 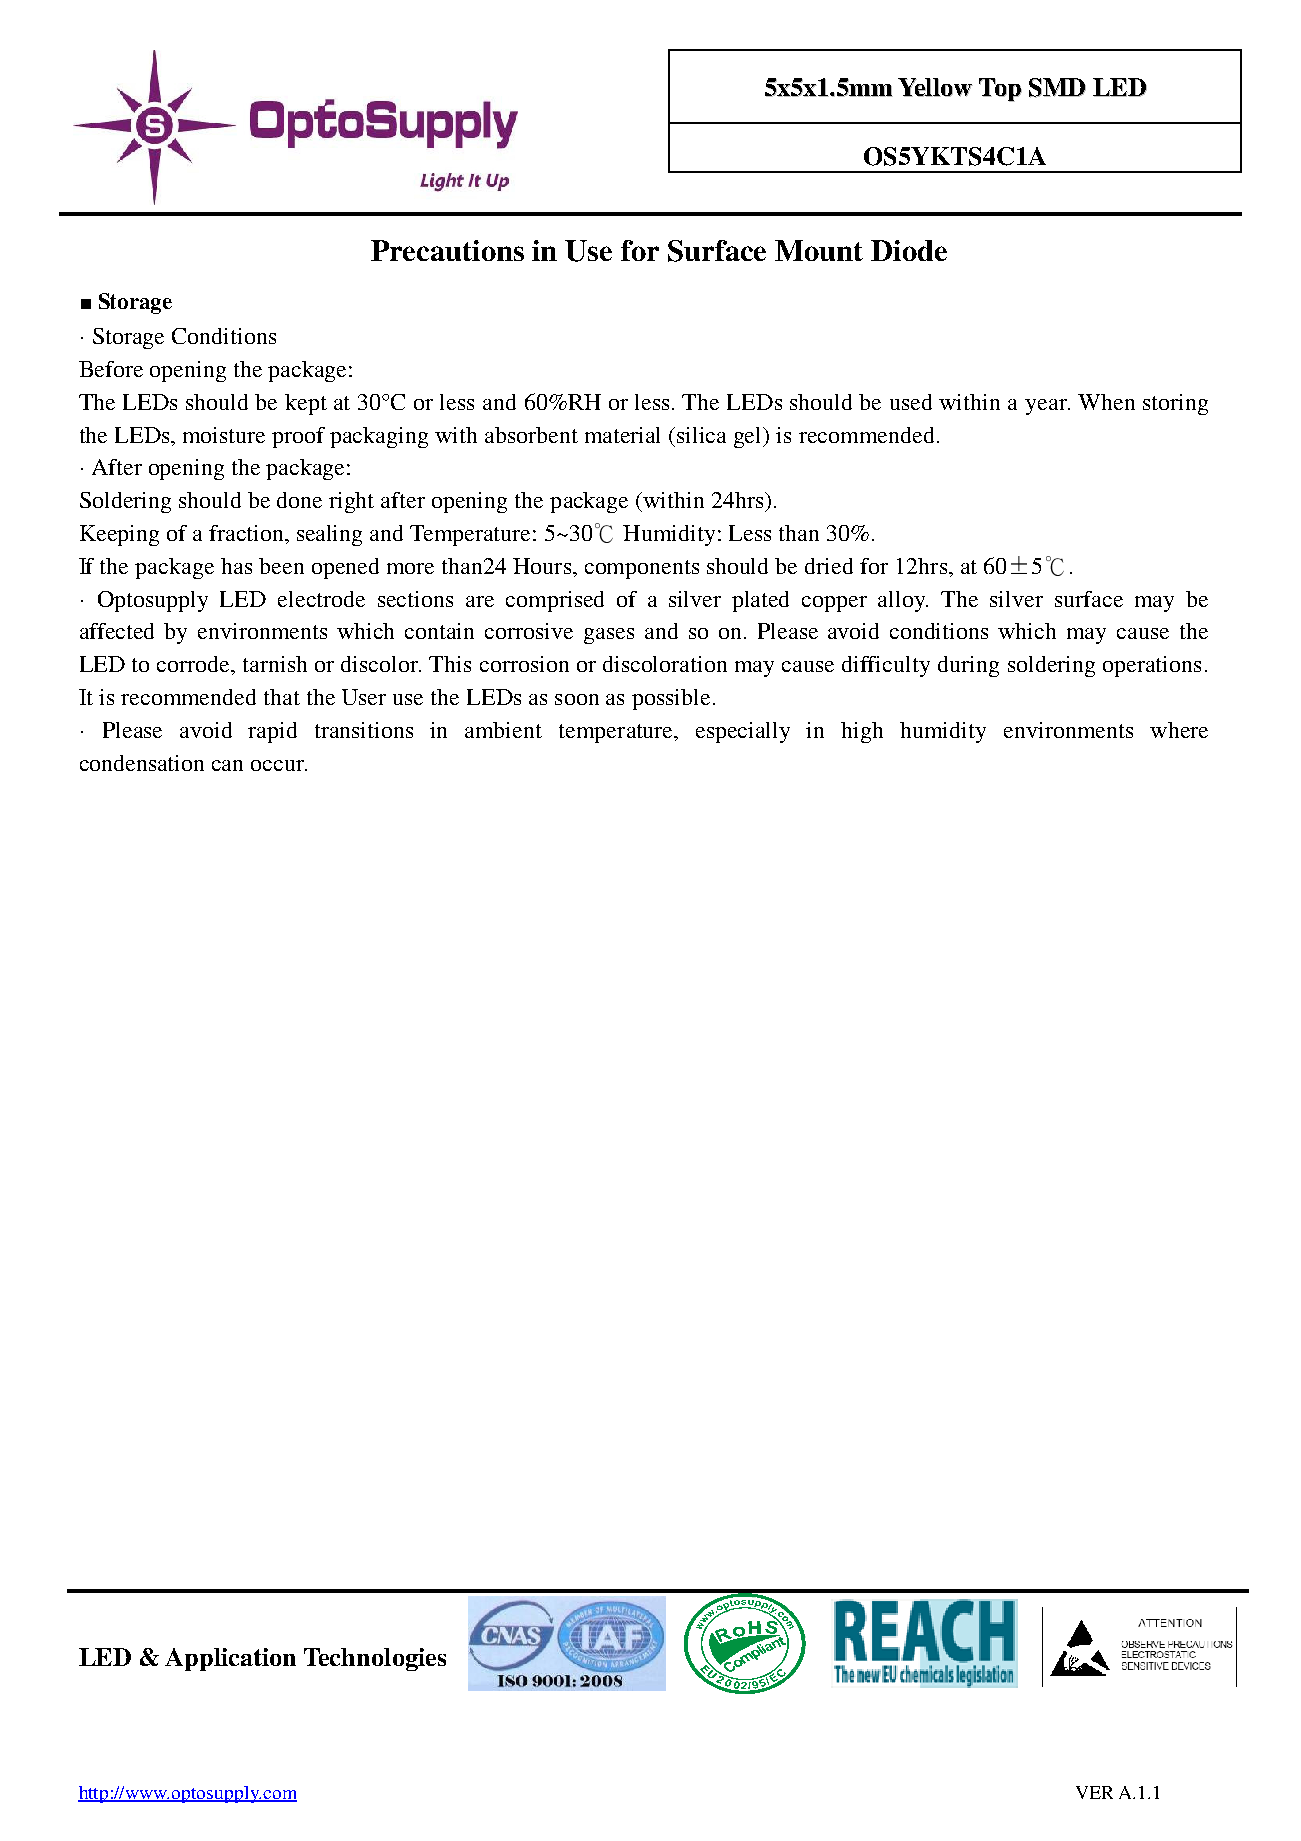 I want to click on Mount, so click(x=819, y=250).
